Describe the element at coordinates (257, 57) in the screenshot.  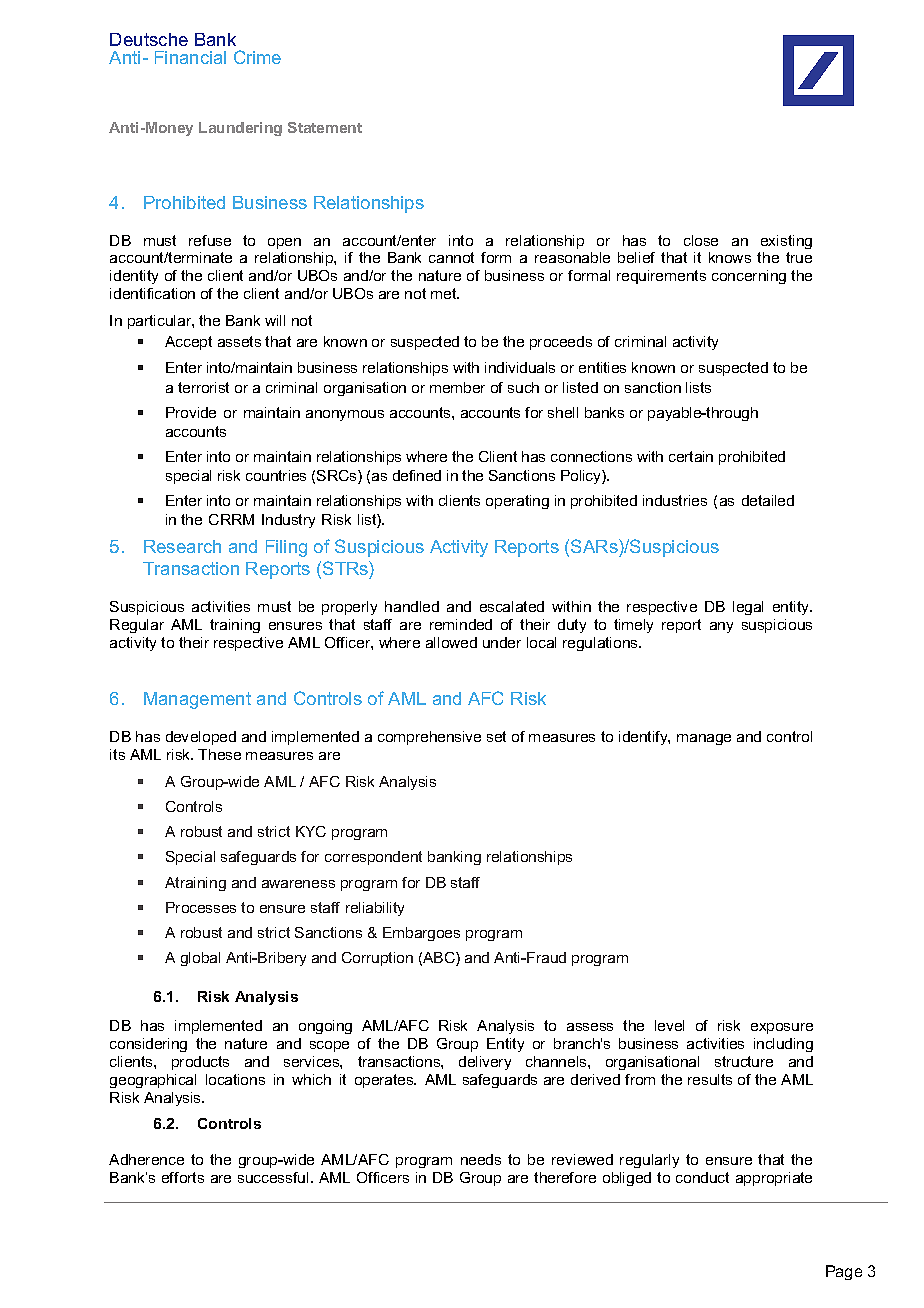
I see `Crime` at that location.
